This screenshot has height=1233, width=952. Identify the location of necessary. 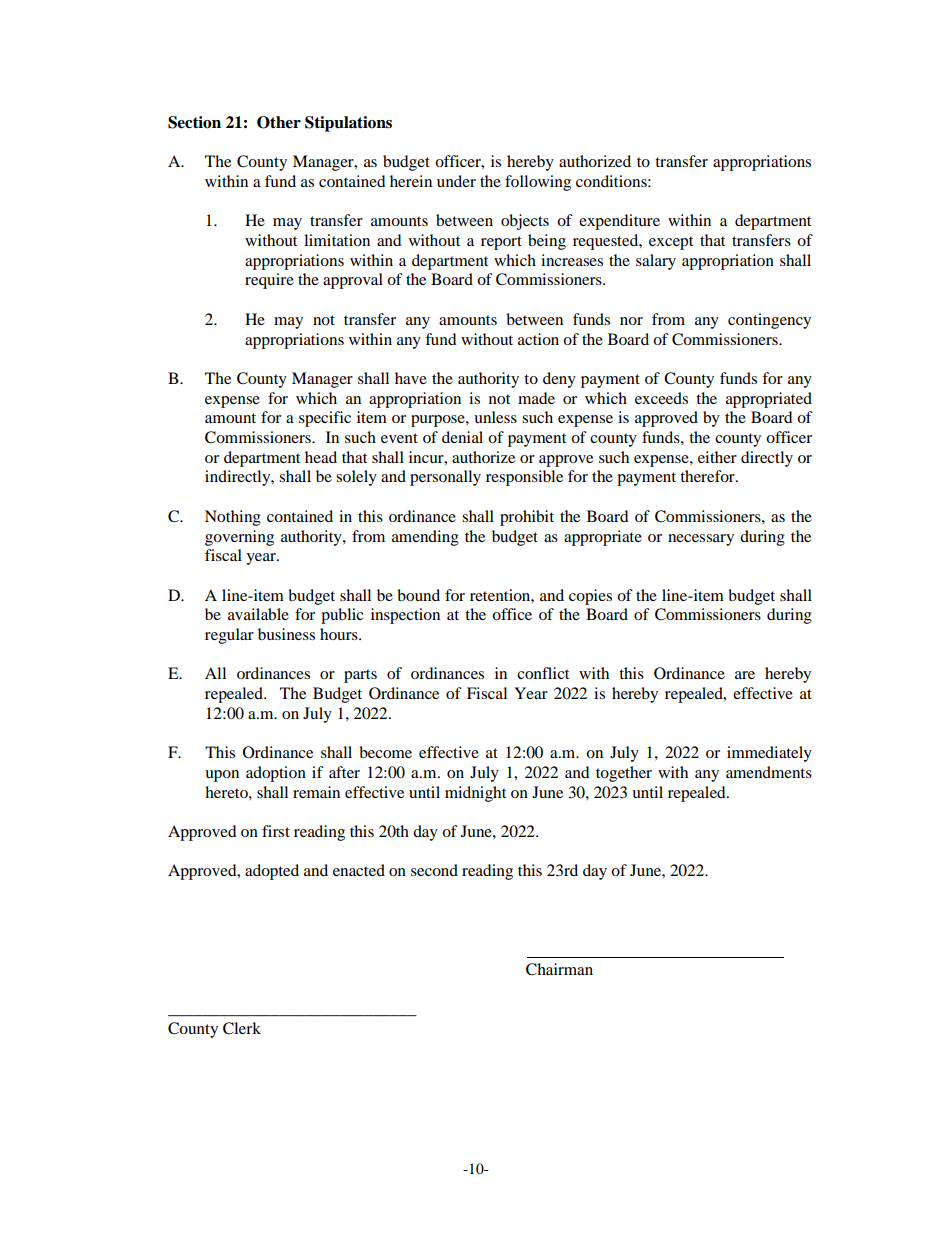
(701, 540).
